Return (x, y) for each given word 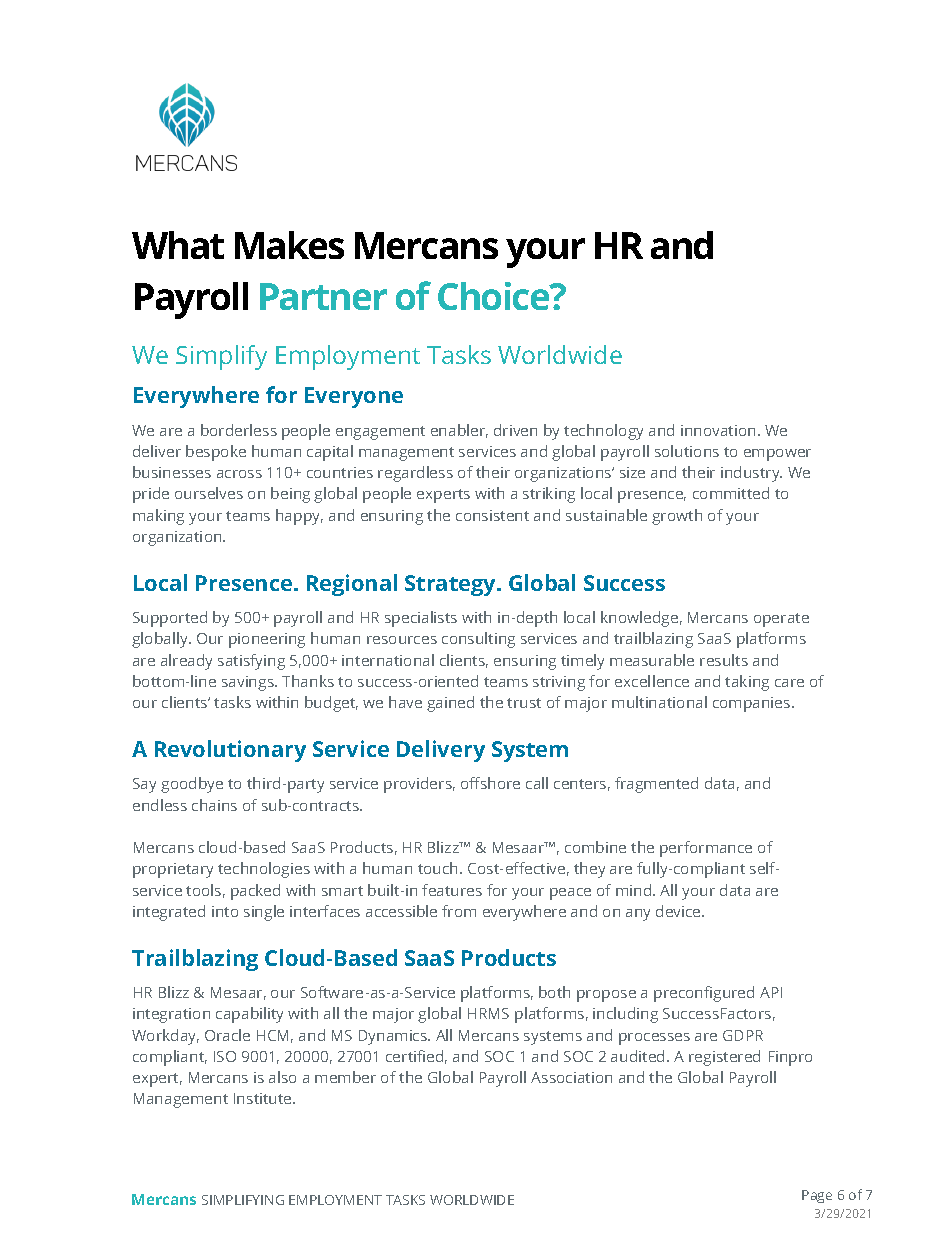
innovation (718, 430)
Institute (264, 1098)
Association (571, 1077)
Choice (495, 296)
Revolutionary (230, 751)
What (178, 245)
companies (753, 704)
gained (450, 704)
